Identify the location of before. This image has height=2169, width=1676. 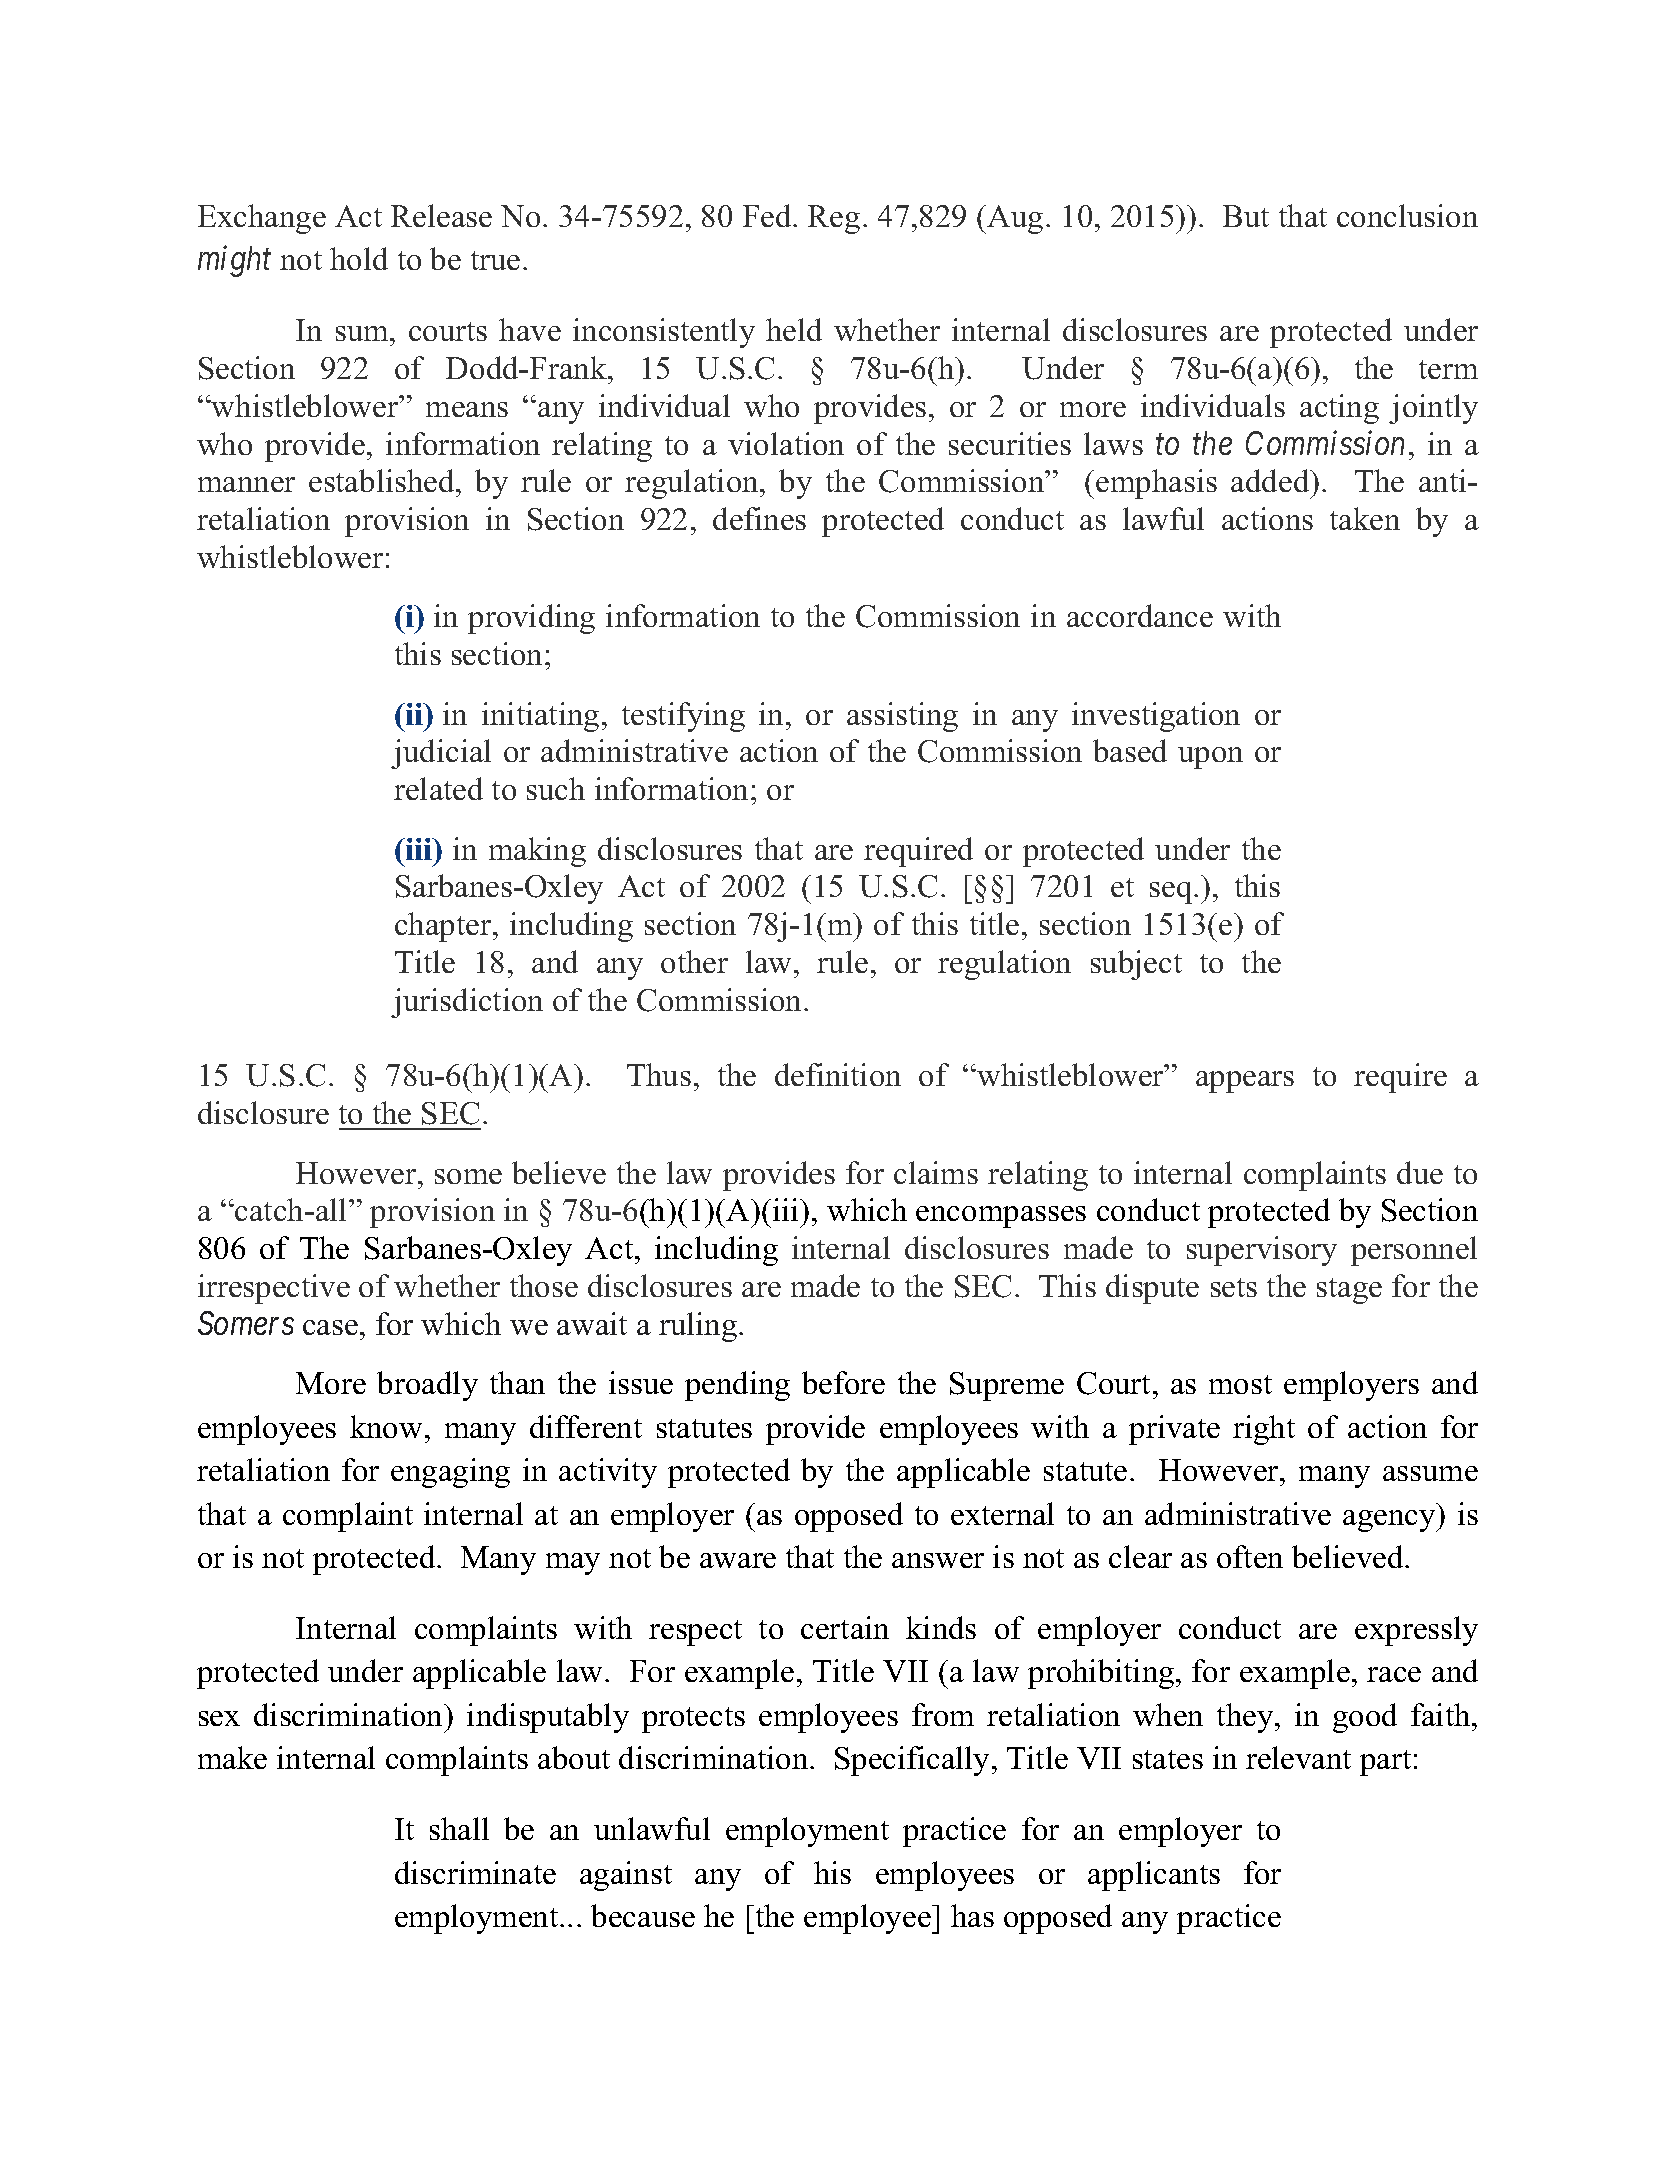
(843, 1382).
